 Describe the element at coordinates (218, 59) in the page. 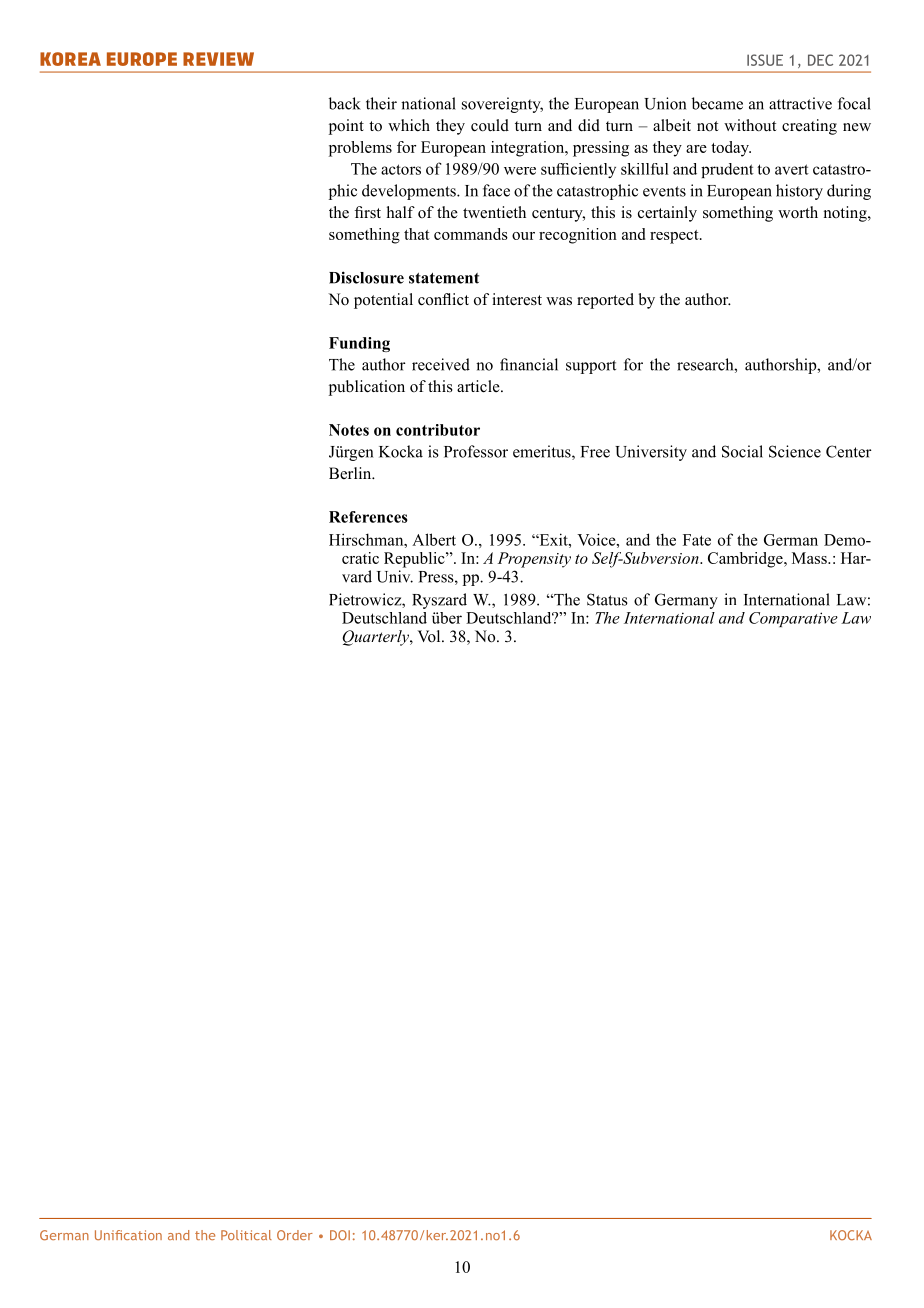

I see `REVIEW` at that location.
